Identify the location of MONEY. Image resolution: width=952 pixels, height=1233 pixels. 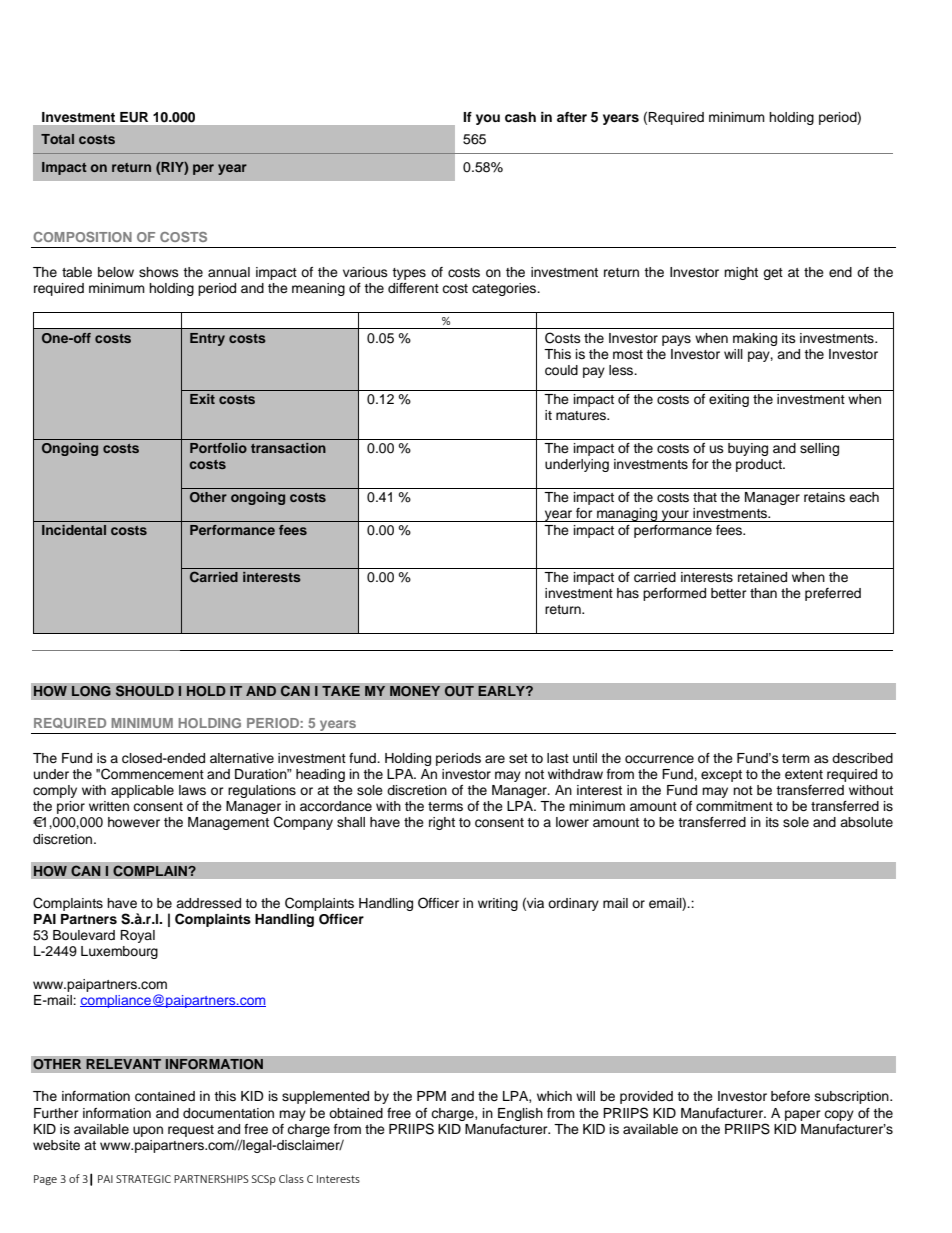
(415, 691).
